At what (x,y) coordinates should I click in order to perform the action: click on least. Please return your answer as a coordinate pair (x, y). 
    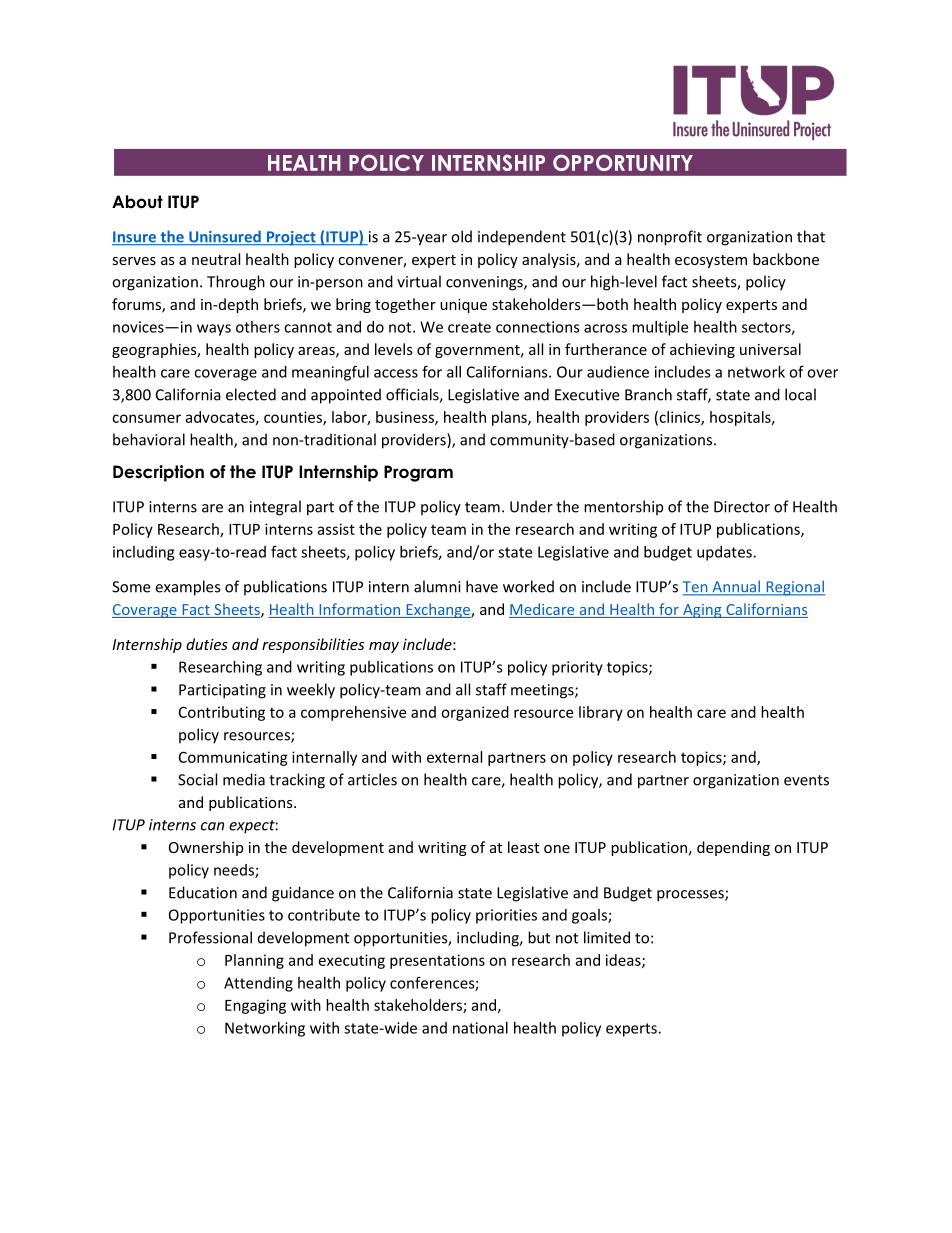
    Looking at the image, I should click on (523, 847).
